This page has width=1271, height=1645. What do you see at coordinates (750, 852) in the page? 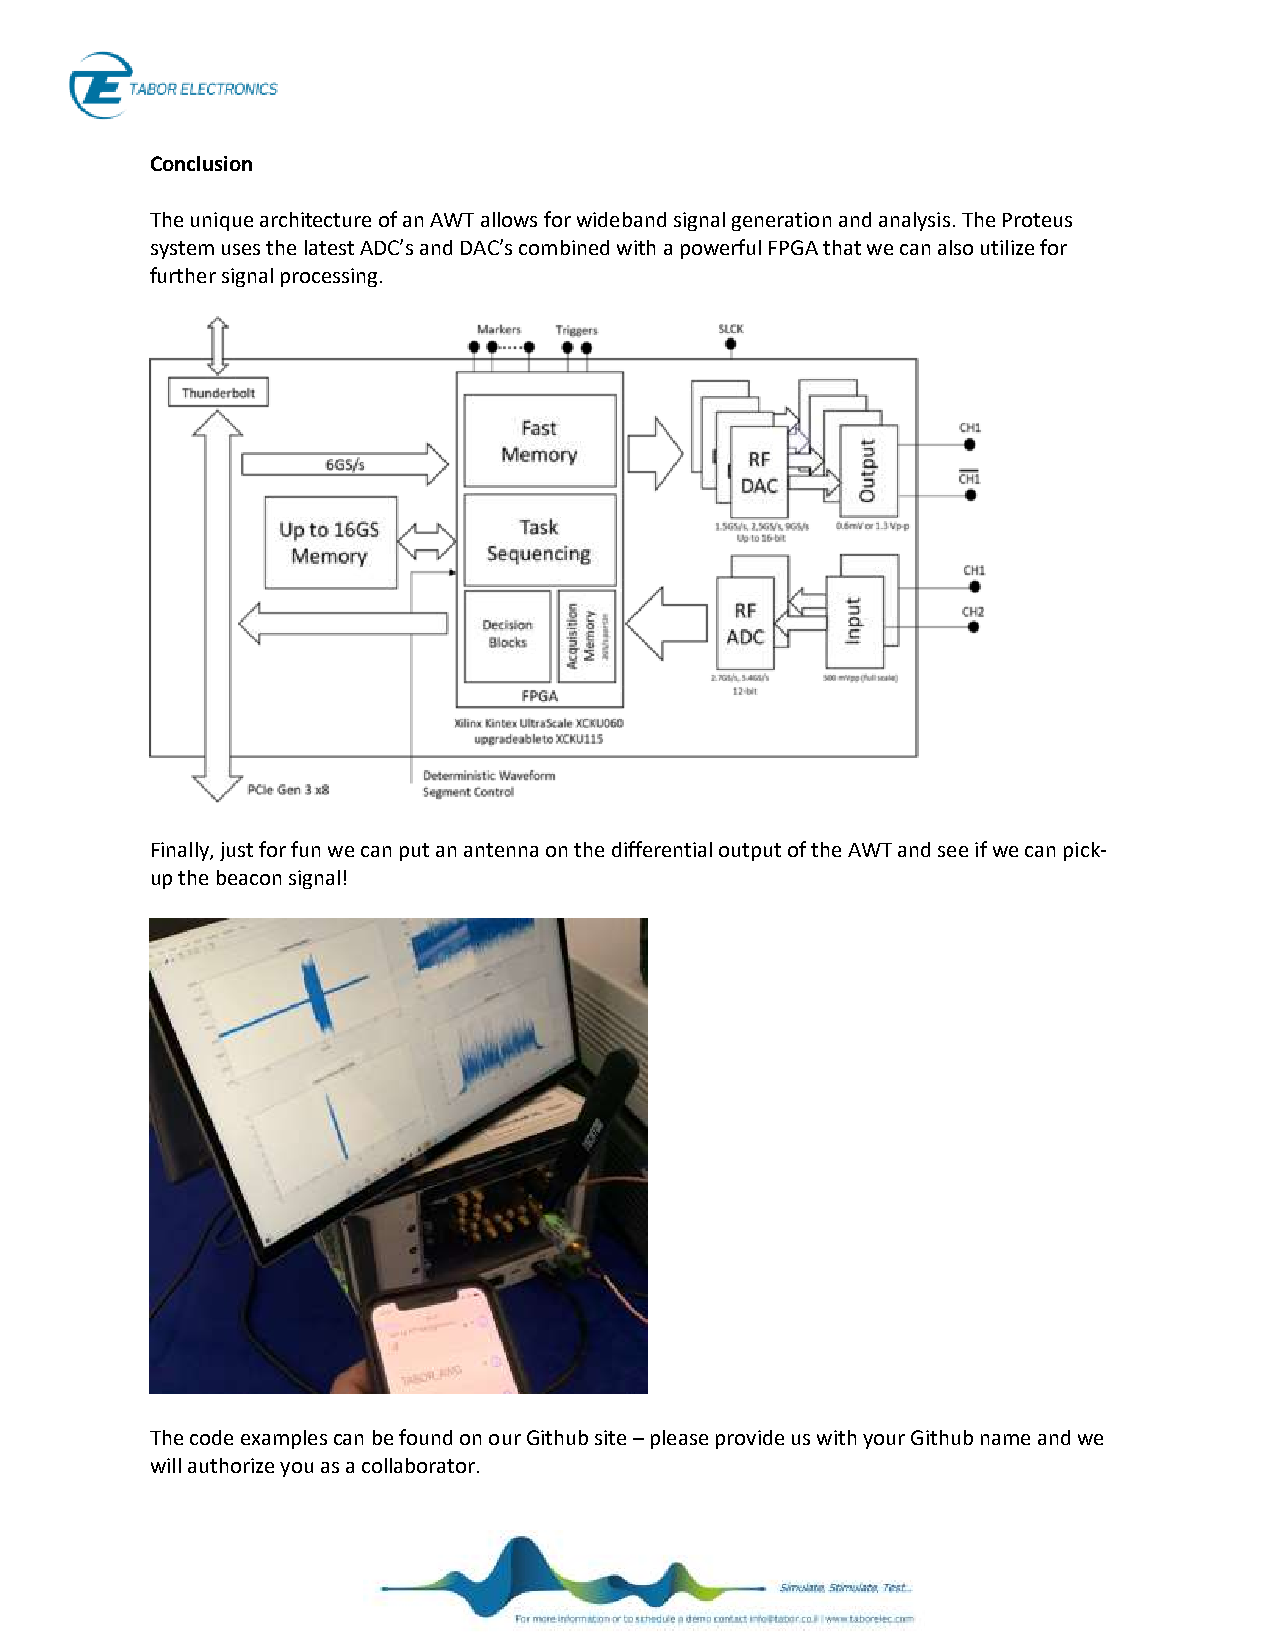
I see `output` at bounding box center [750, 852].
